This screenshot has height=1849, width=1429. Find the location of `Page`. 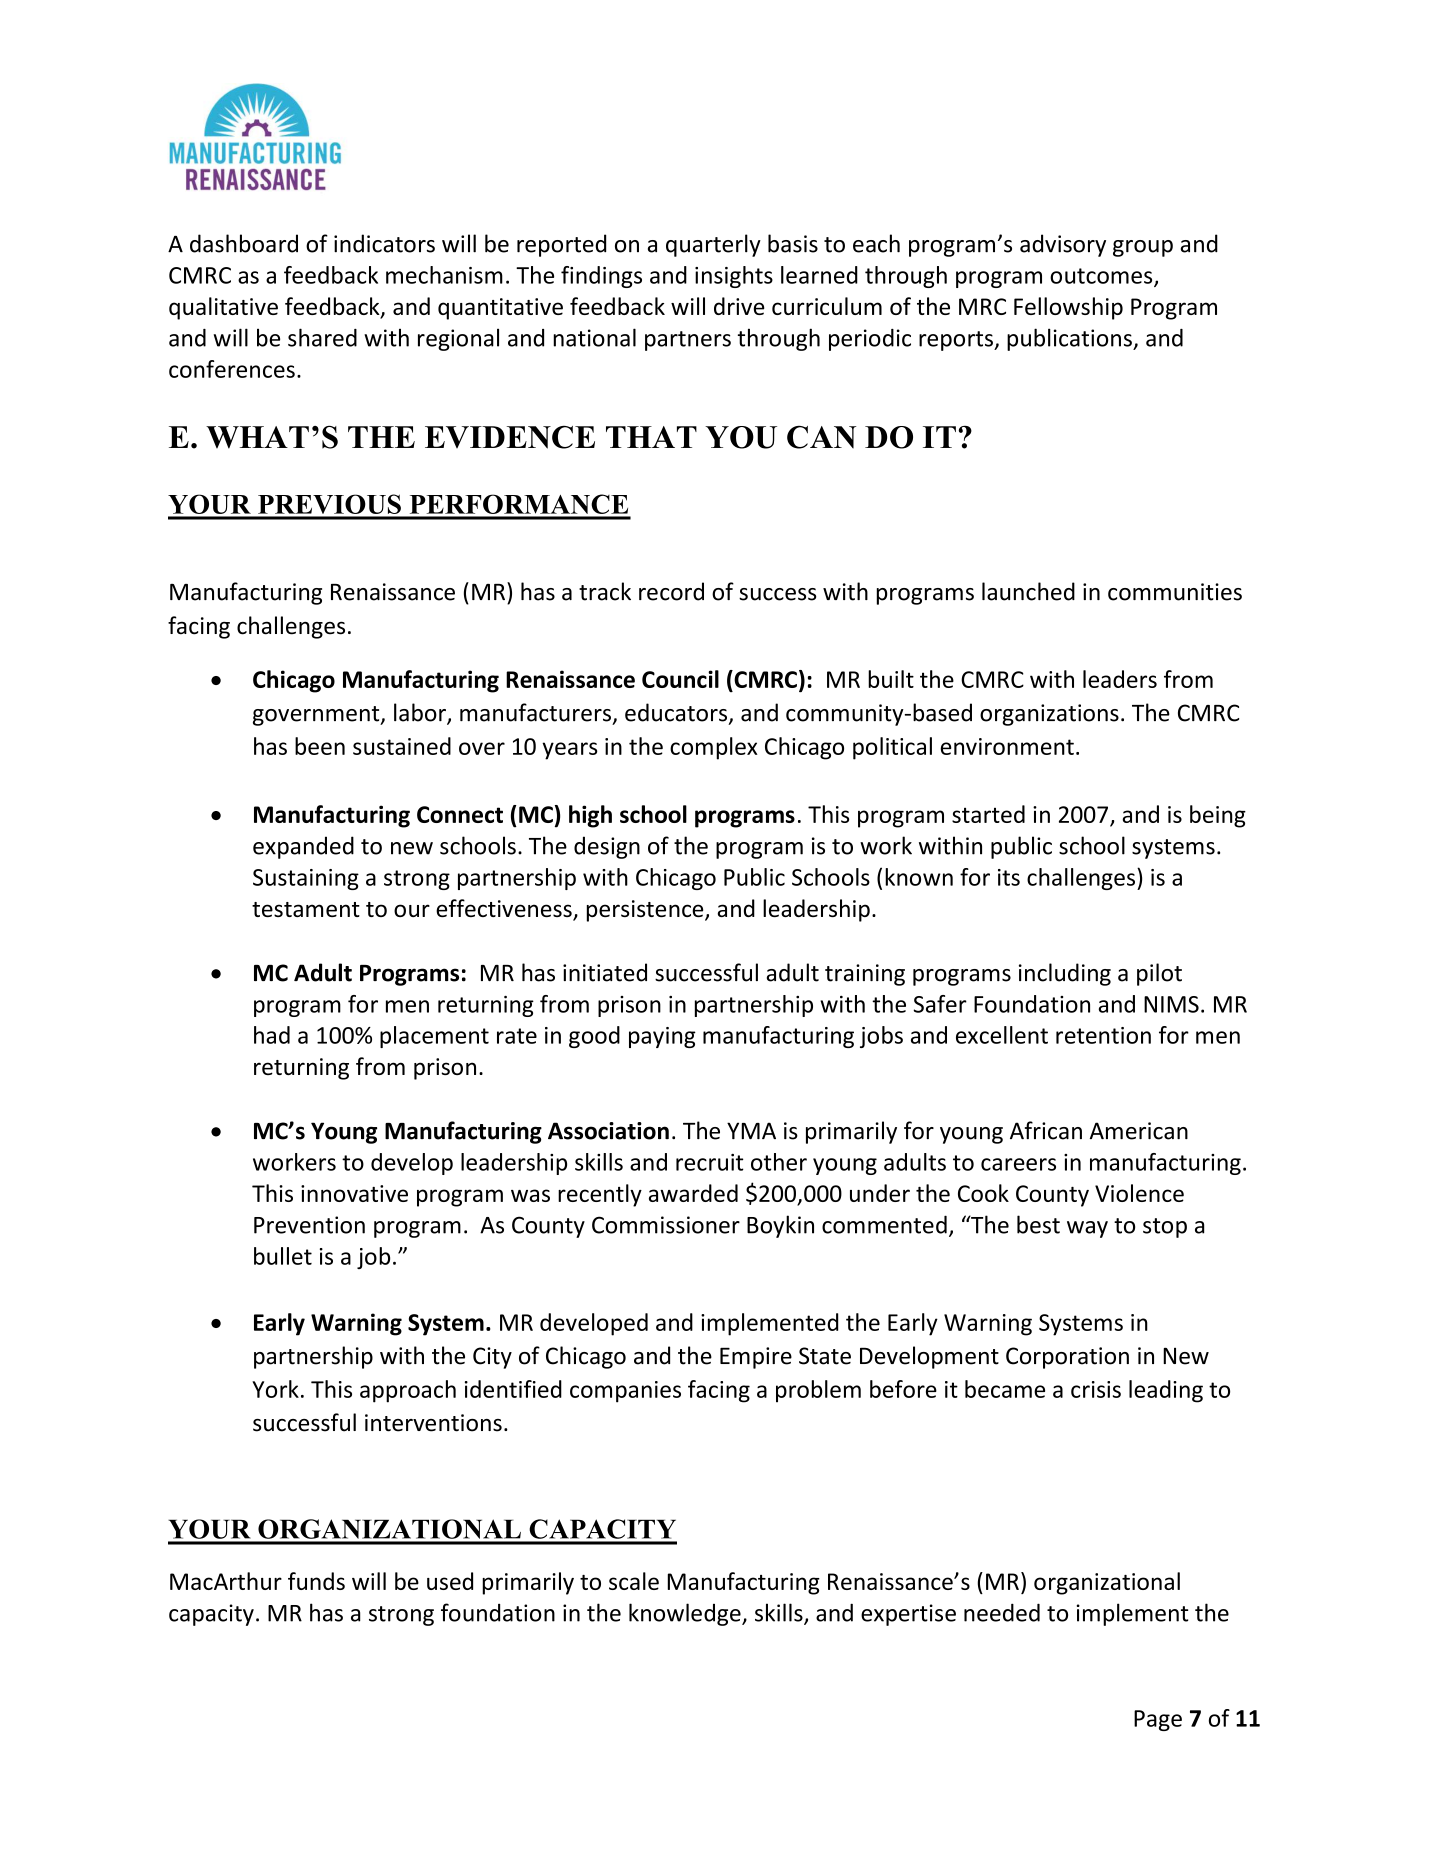

Page is located at coordinates (1158, 1720).
